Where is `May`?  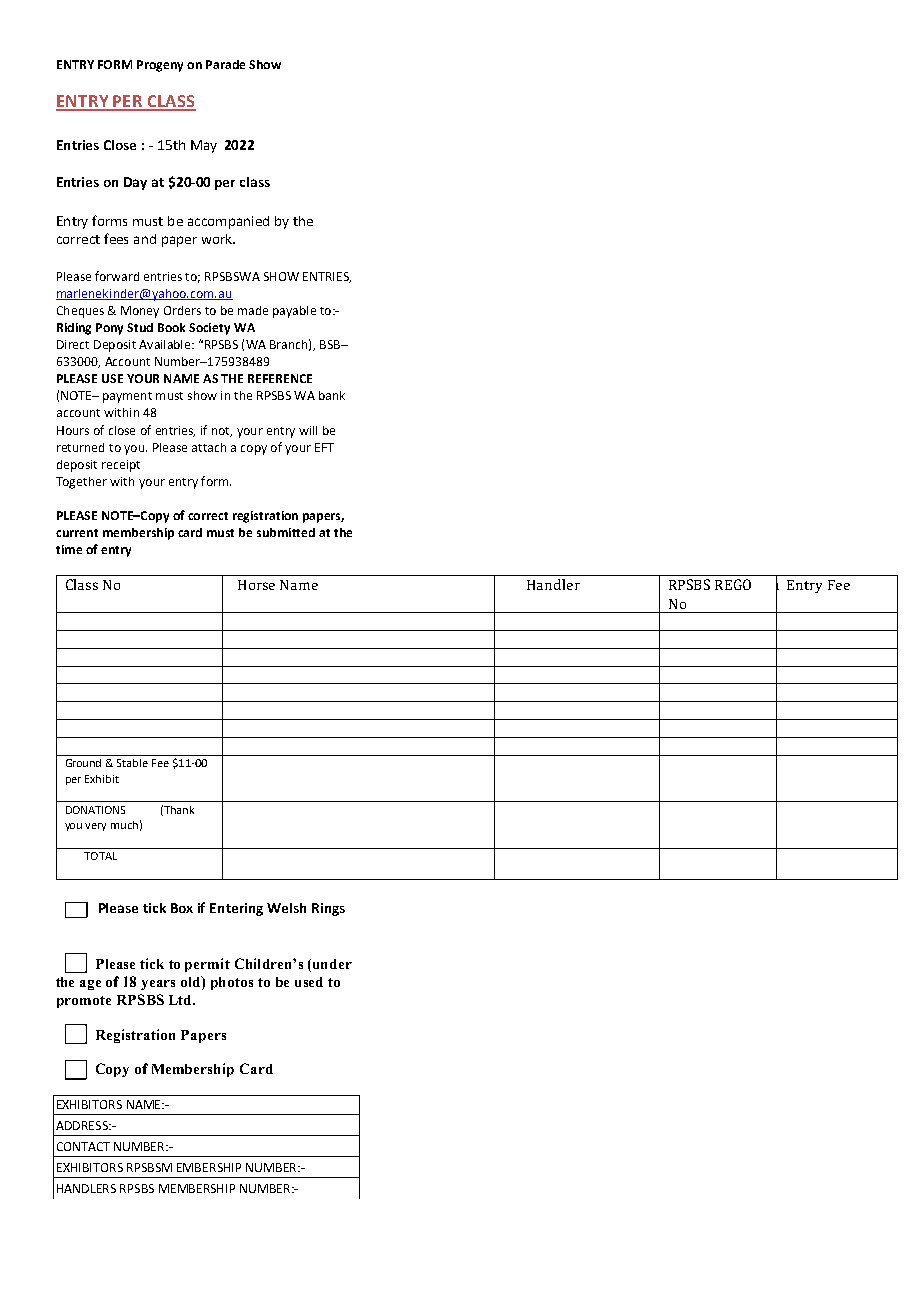 May is located at coordinates (204, 146).
